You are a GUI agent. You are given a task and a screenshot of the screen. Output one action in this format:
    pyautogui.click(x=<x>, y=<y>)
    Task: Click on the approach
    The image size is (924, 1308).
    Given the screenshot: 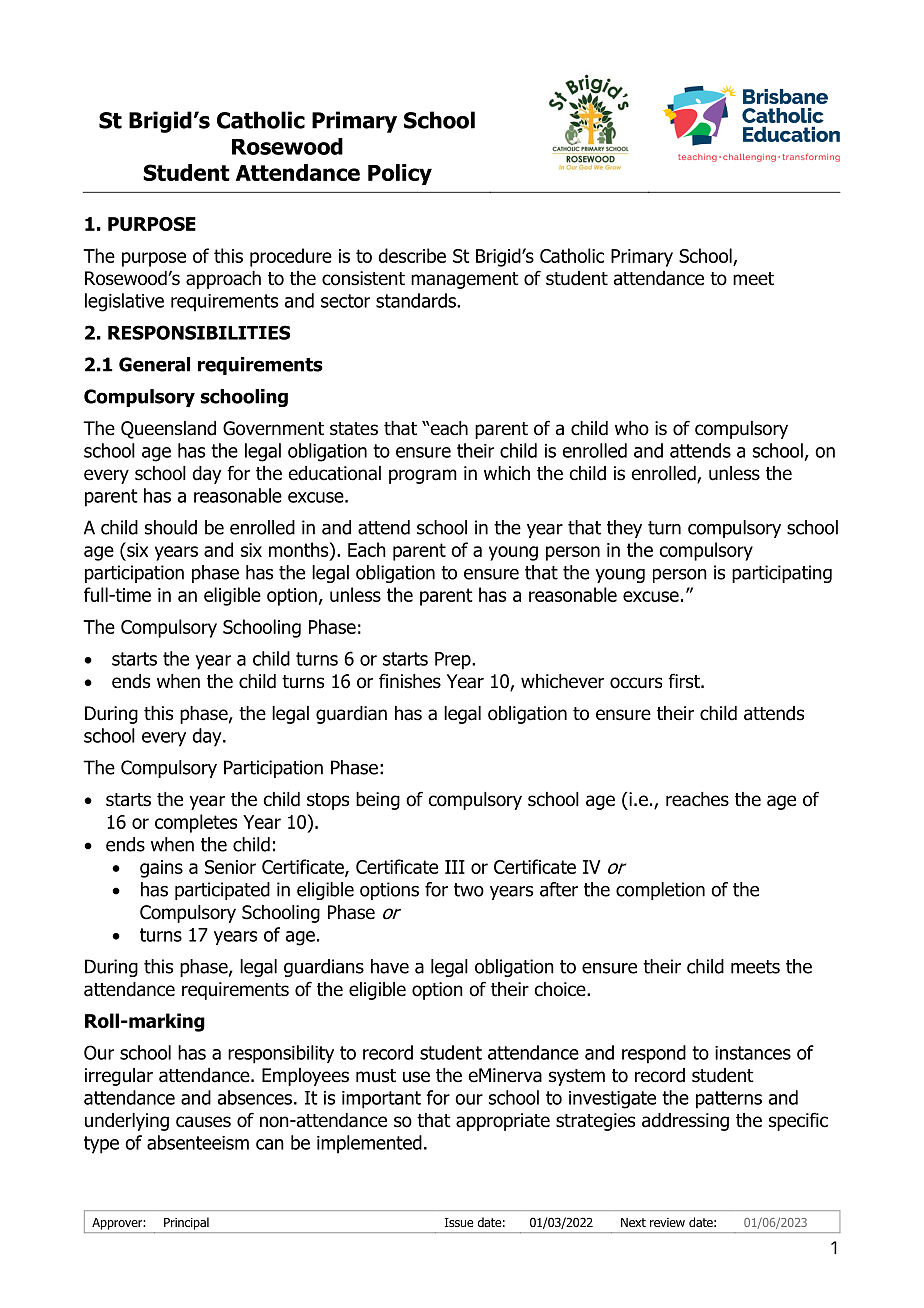 What is the action you would take?
    pyautogui.click(x=223, y=280)
